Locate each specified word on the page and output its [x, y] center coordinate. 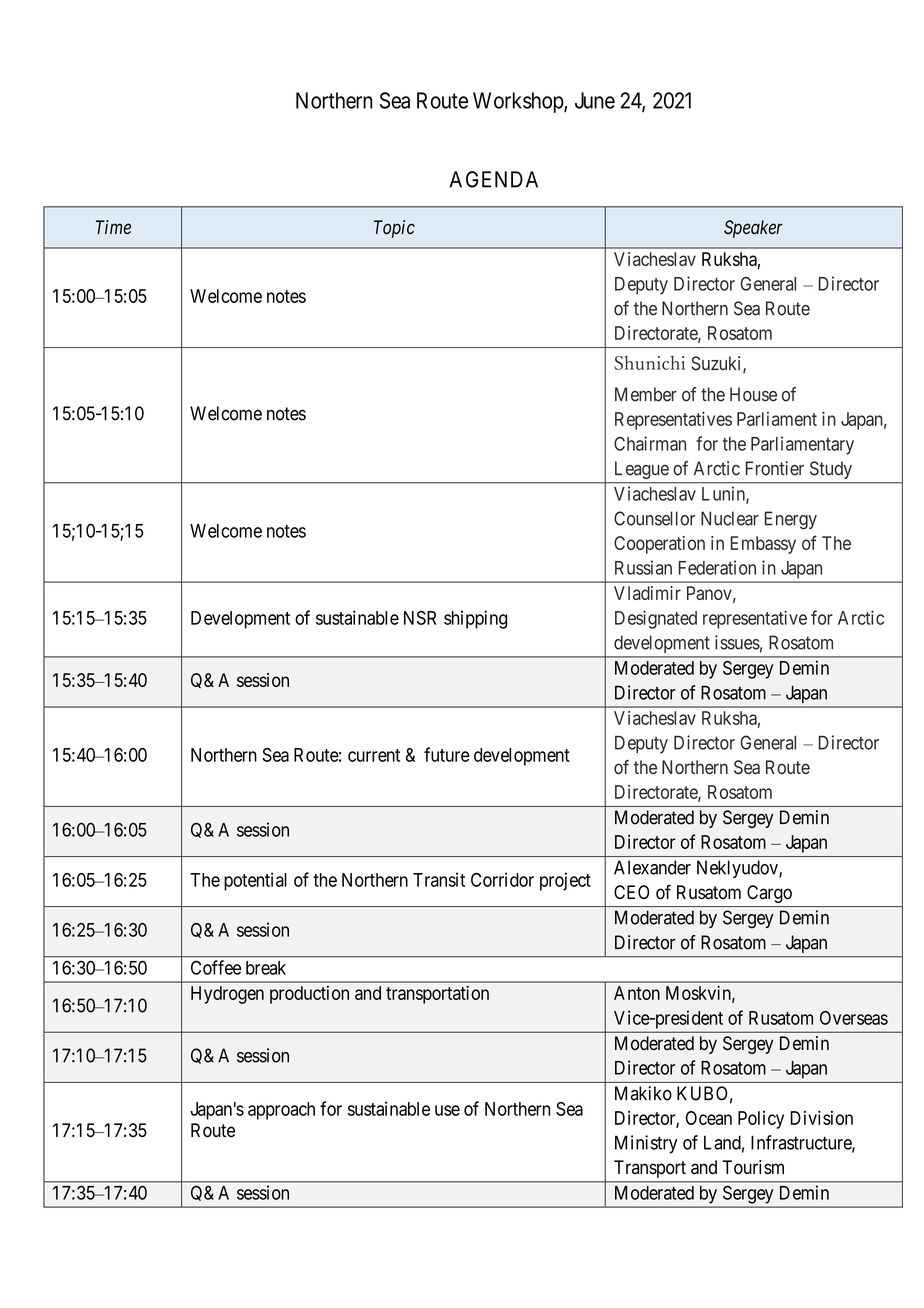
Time [113, 227]
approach [281, 1111]
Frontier [775, 468]
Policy [761, 1120]
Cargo [769, 894]
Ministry [646, 1144]
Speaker [753, 229]
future [447, 754]
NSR [420, 618]
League [642, 470]
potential [255, 881]
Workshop [519, 102]
